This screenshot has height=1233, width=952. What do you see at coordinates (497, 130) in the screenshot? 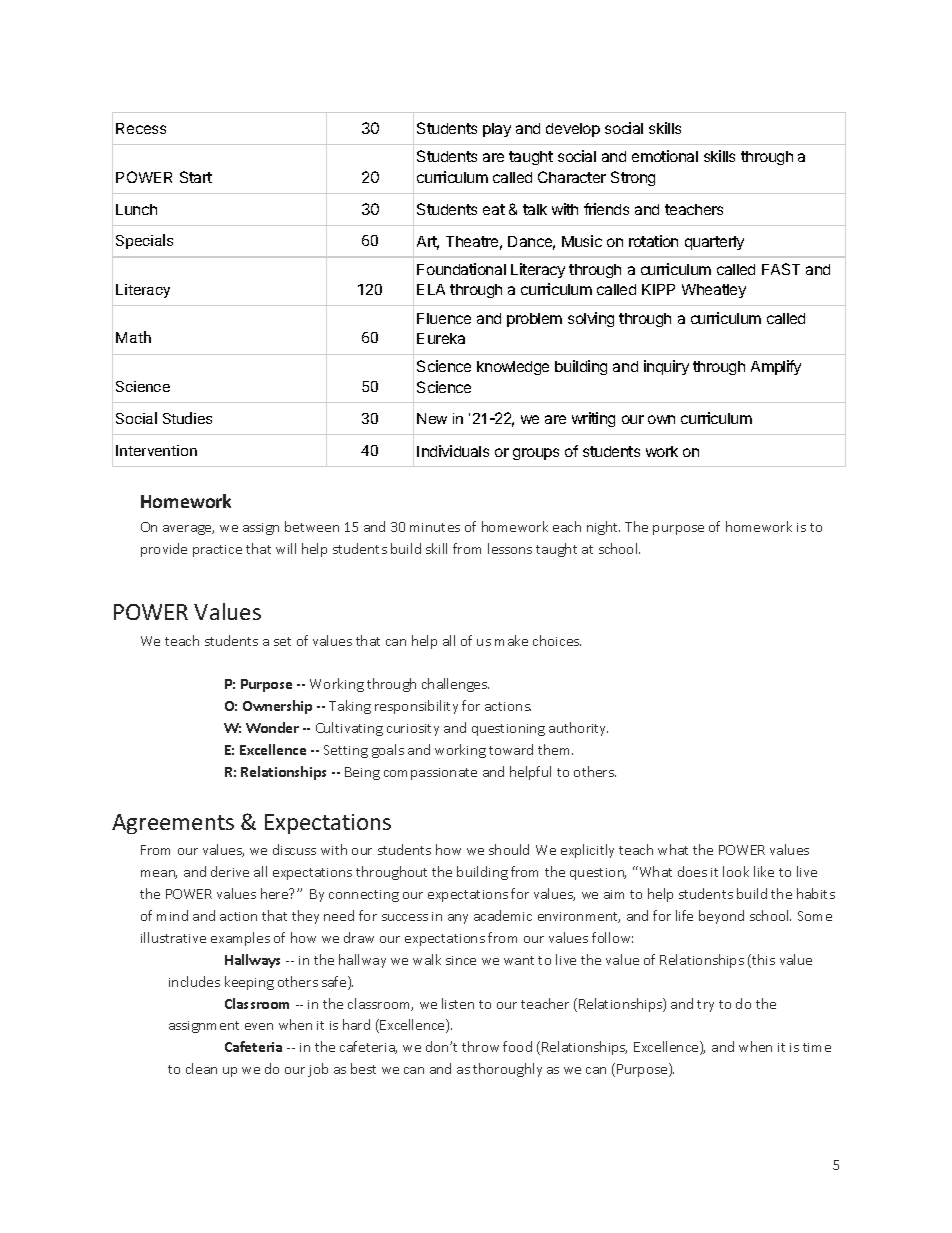
I see `play` at bounding box center [497, 130].
